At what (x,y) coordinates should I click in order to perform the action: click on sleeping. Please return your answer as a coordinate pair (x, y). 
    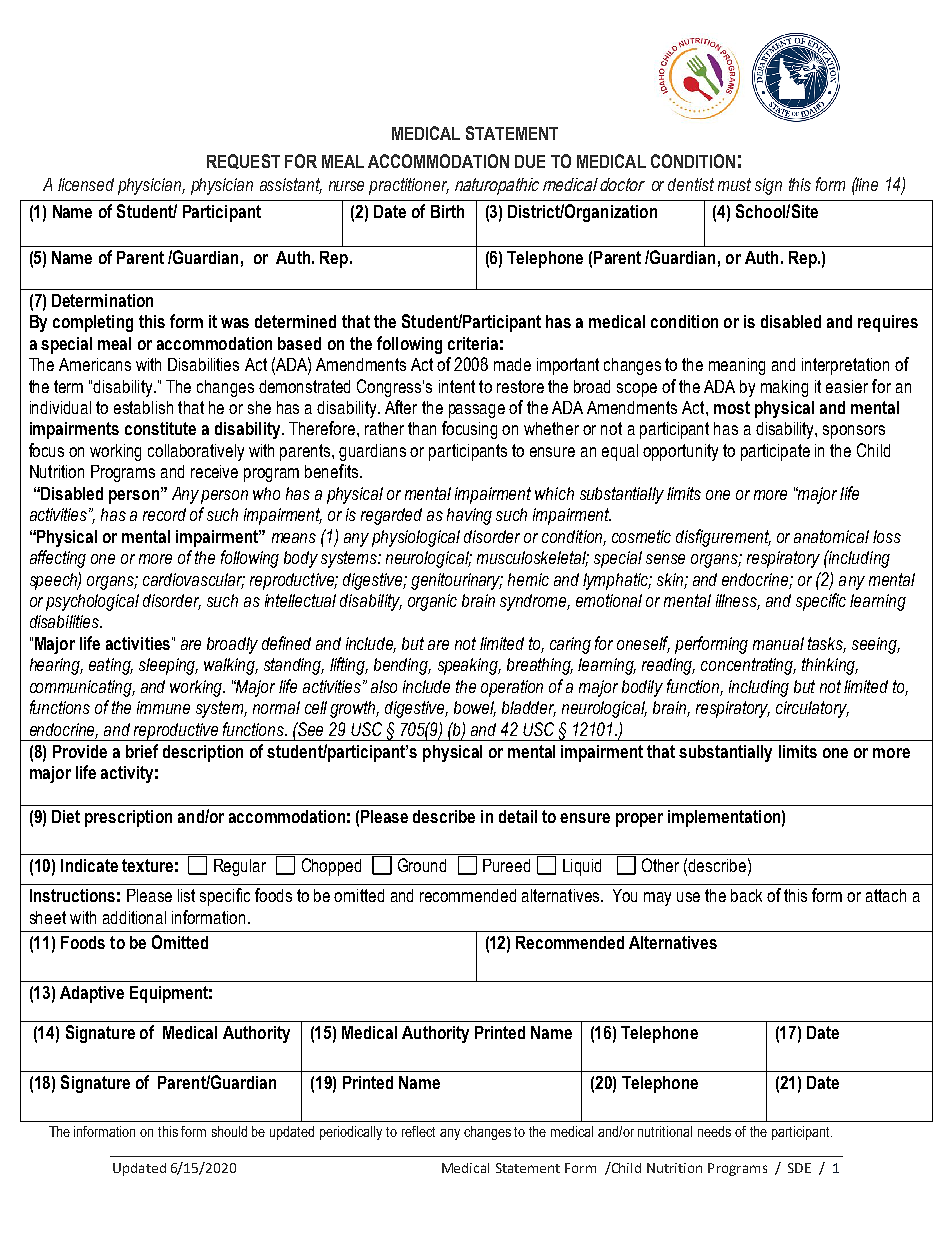
    Looking at the image, I should click on (168, 666).
